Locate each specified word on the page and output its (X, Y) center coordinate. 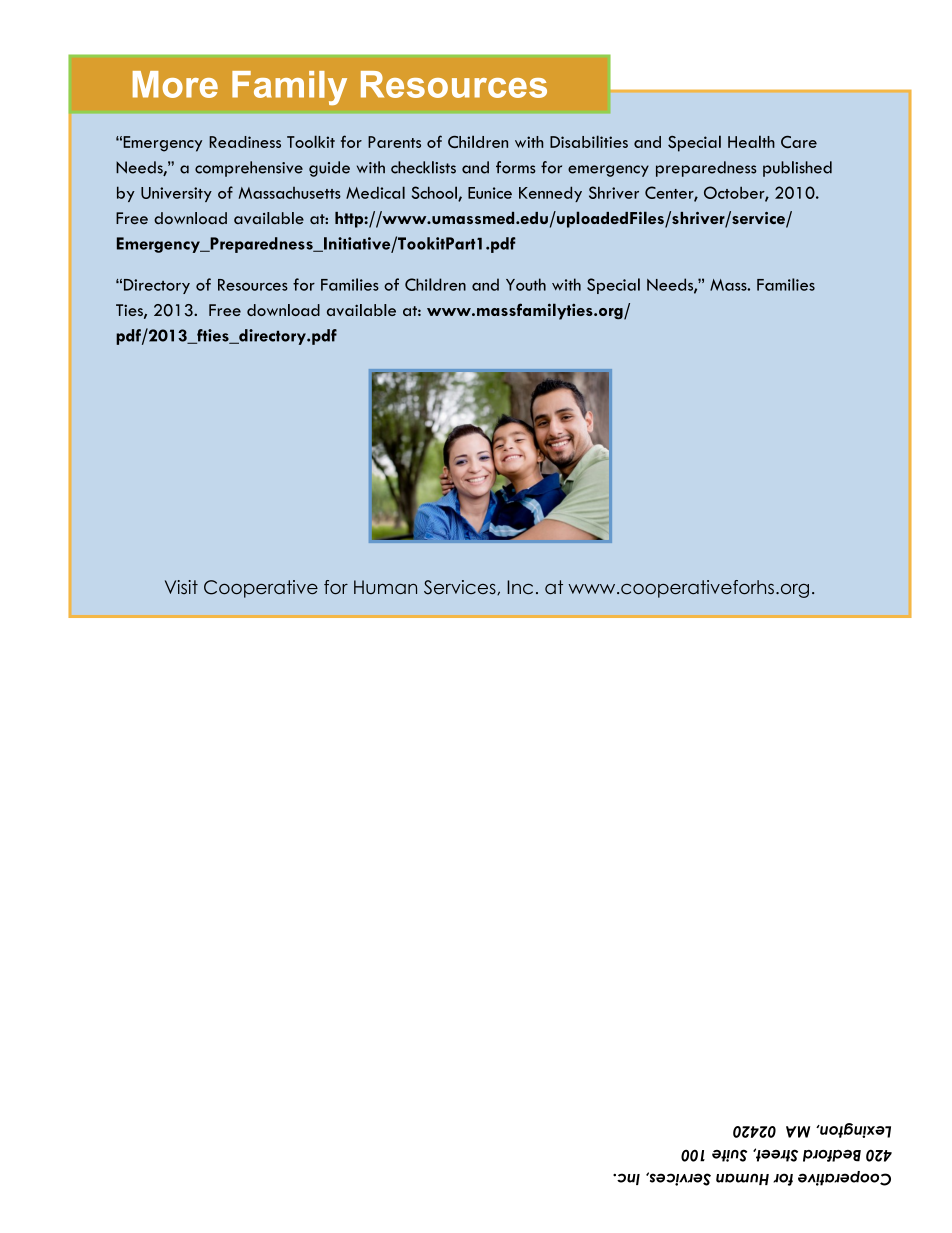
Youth (526, 284)
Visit (181, 587)
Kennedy (550, 194)
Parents (394, 142)
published (797, 169)
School (435, 193)
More (175, 84)
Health (751, 141)
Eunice (490, 193)
